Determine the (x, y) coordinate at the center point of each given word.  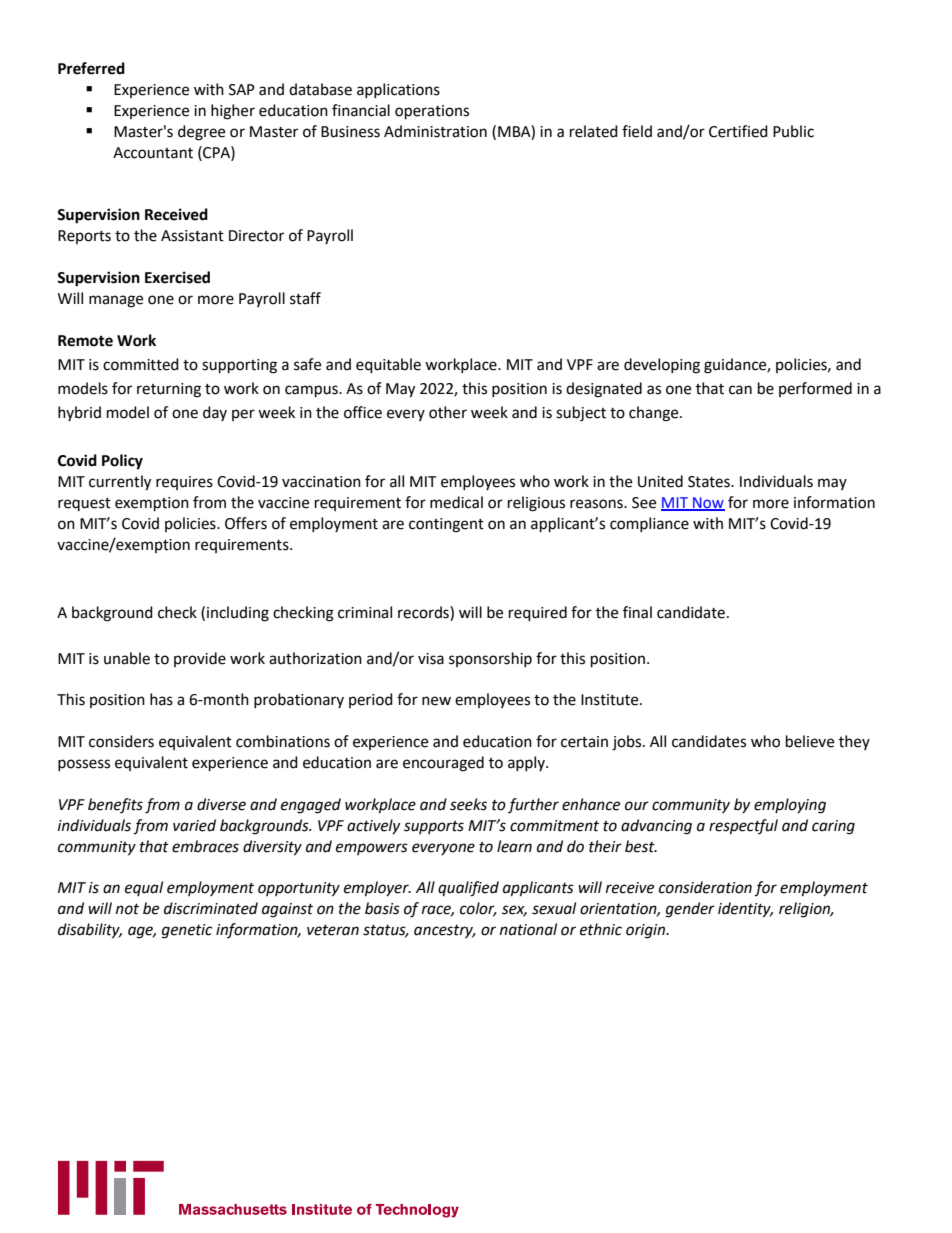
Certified (738, 131)
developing (662, 366)
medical (456, 502)
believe (810, 741)
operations (432, 112)
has (161, 699)
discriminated (211, 908)
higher (233, 112)
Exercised (177, 277)
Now (708, 503)
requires (184, 483)
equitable (388, 366)
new (436, 701)
